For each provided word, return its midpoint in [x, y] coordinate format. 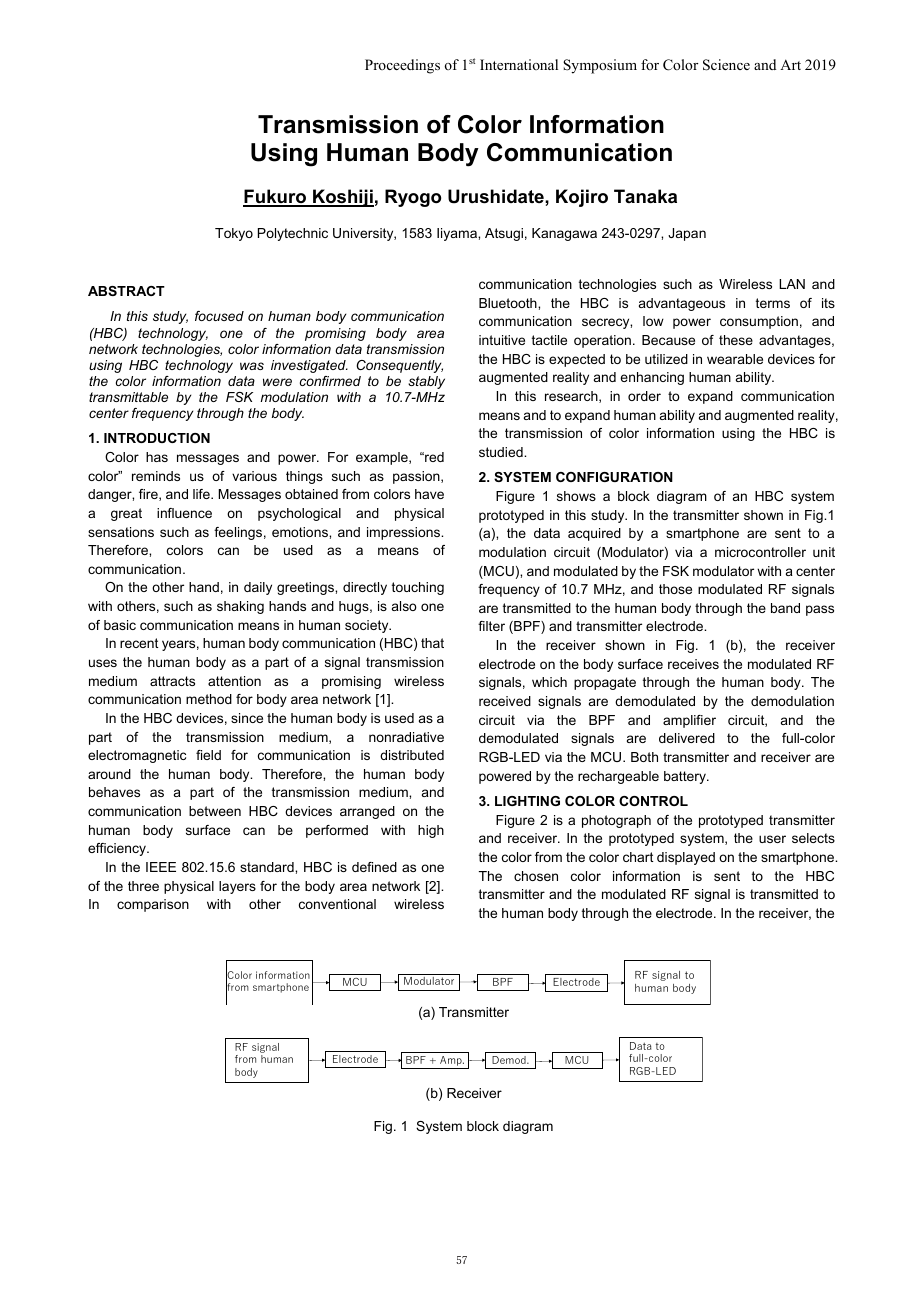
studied [502, 452]
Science [726, 65]
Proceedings [402, 66]
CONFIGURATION [614, 477]
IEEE [161, 867]
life [202, 494]
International [519, 64]
